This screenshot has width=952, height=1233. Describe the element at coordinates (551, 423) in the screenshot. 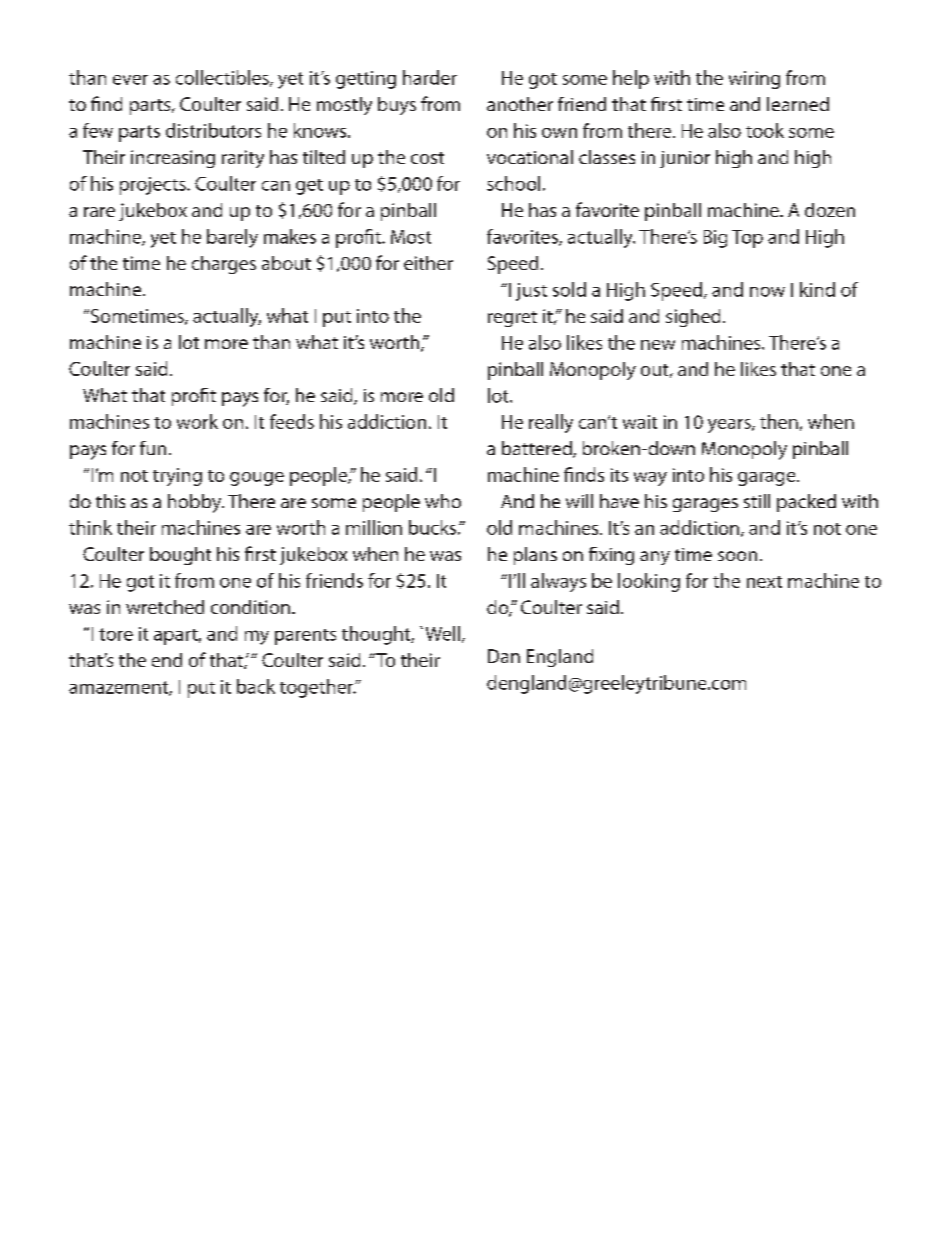

I see `really` at that location.
